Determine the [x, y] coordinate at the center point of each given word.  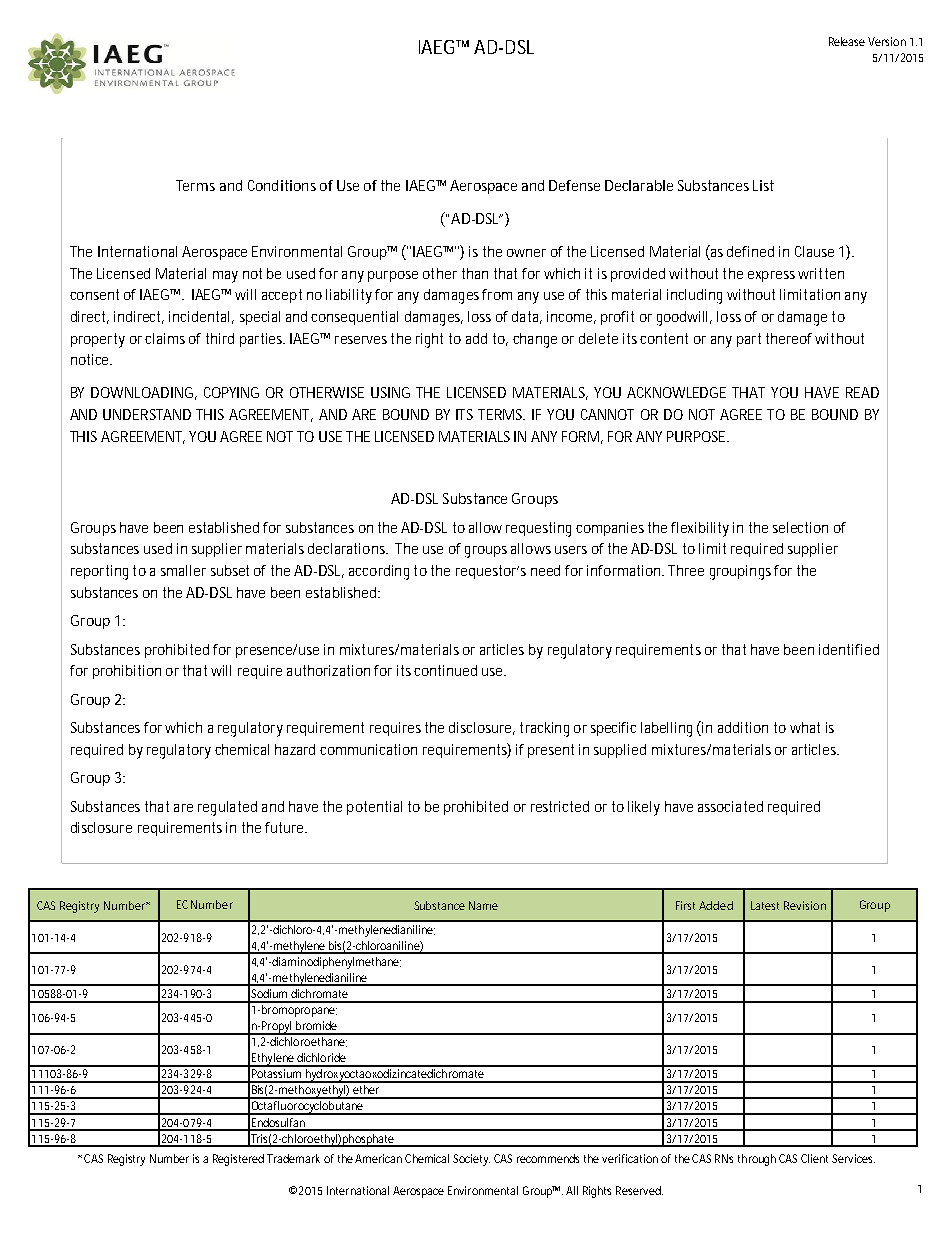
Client [817, 1158]
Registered [238, 1160]
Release [847, 41]
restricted [560, 806]
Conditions [282, 185]
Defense [574, 185]
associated [730, 806]
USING [390, 392]
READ [862, 392]
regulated [227, 808]
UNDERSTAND [147, 414]
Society [471, 1160]
